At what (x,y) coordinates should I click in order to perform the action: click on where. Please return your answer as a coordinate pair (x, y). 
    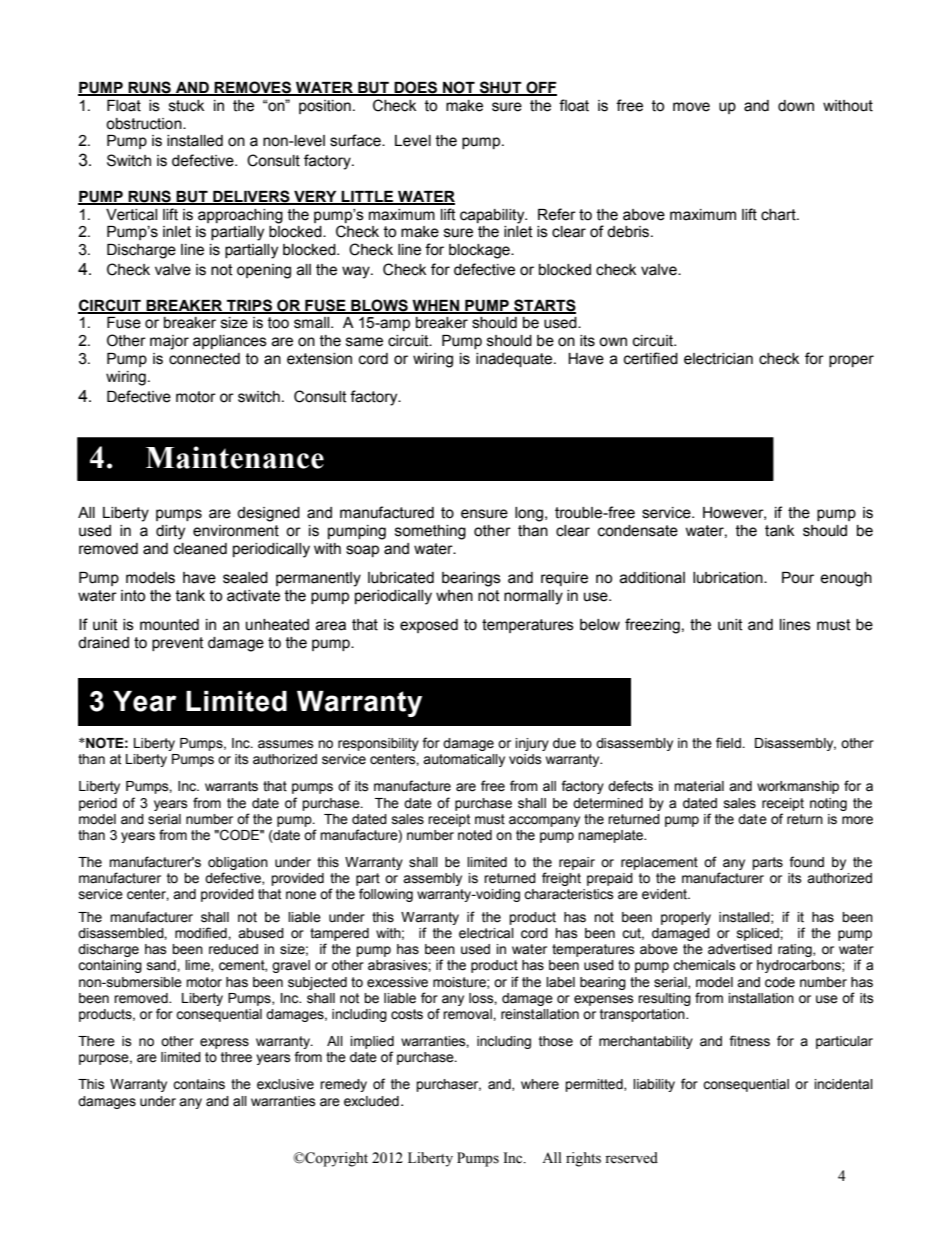
    Looking at the image, I should click on (540, 1084).
